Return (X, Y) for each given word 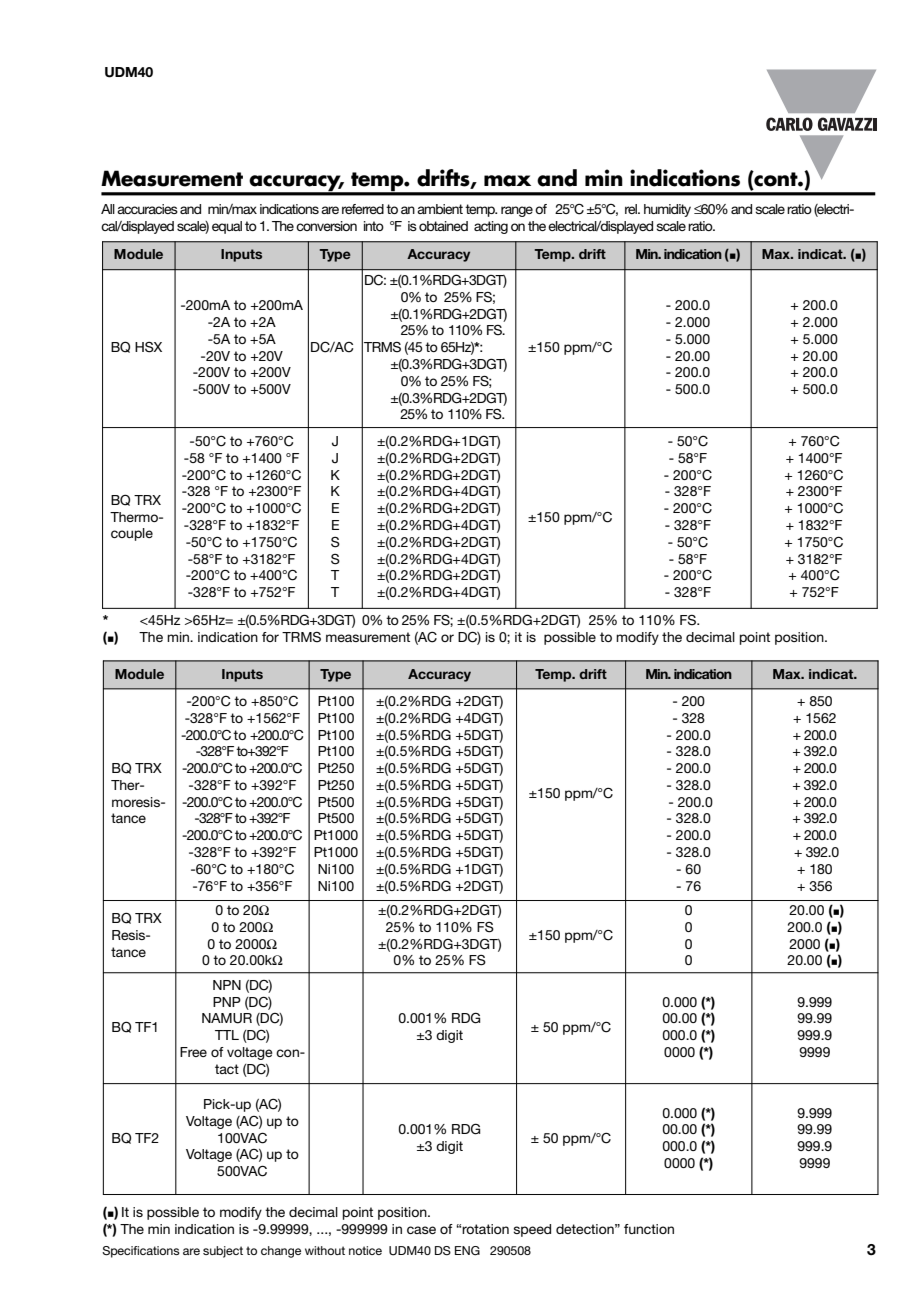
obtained (443, 226)
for (270, 637)
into (374, 226)
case (421, 1230)
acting (491, 227)
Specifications (141, 1252)
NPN (227, 985)
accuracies (147, 209)
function (649, 1229)
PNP (227, 1002)
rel (632, 209)
